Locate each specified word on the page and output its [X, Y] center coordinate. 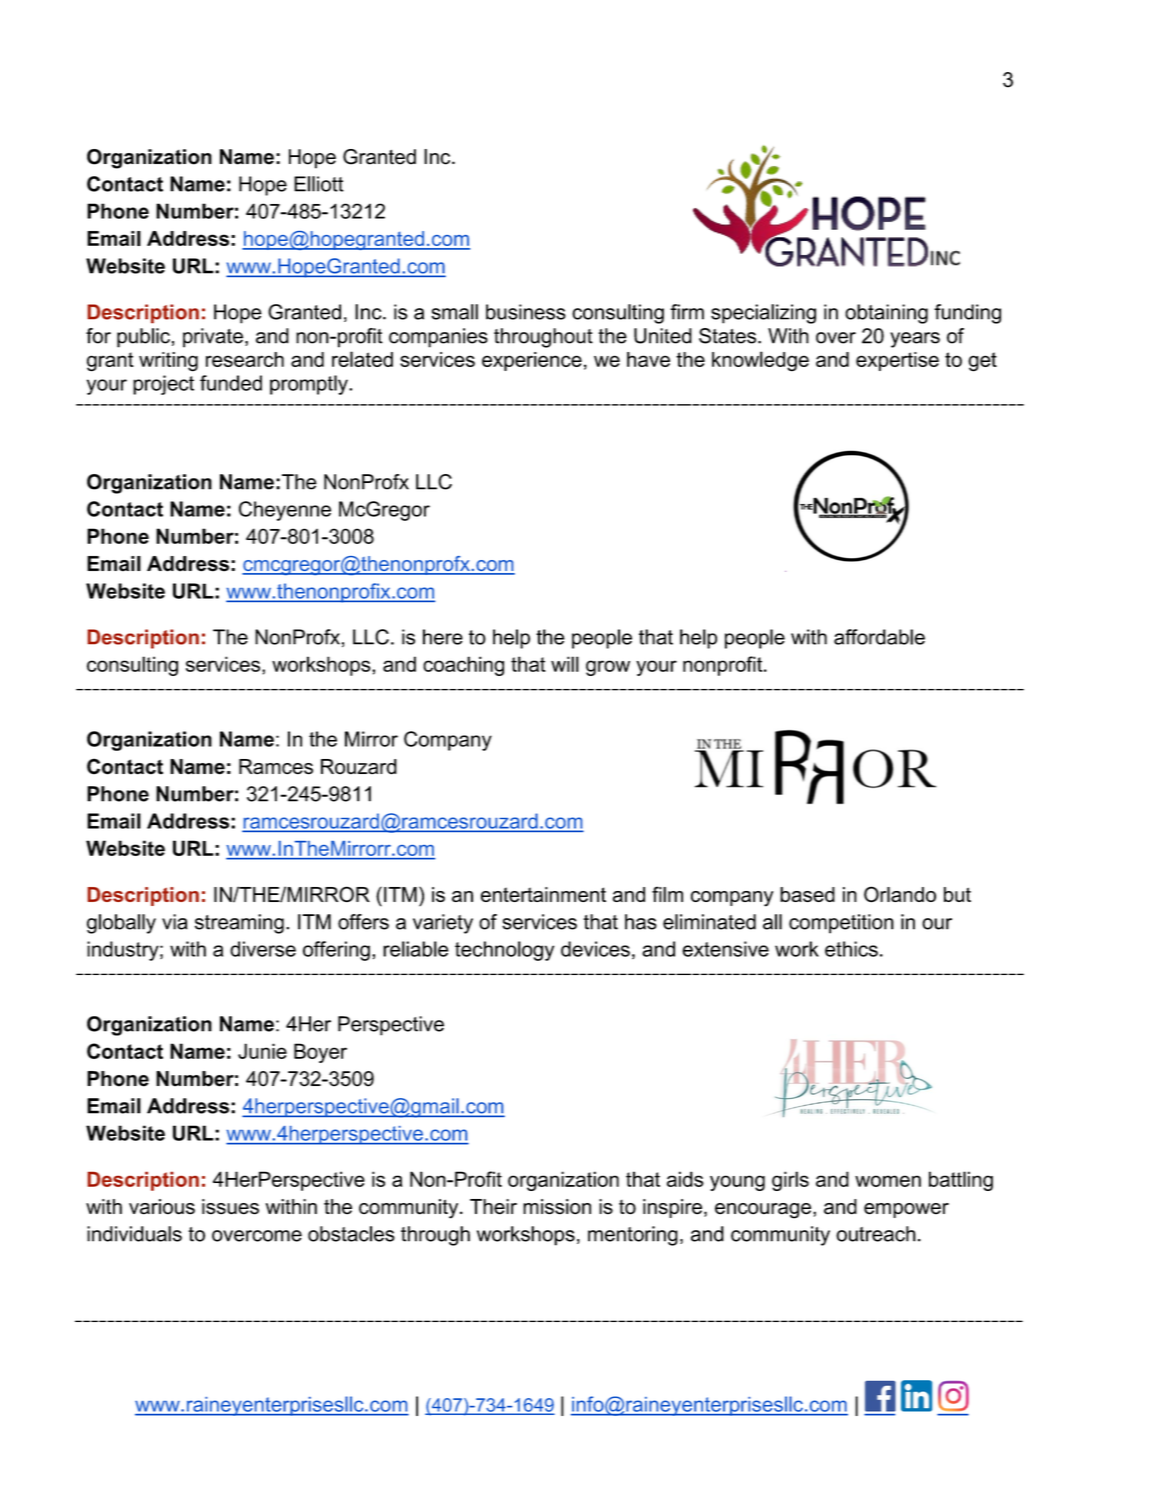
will [565, 664]
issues [230, 1207]
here [443, 637]
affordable [879, 637]
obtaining [886, 314]
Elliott [319, 184]
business [526, 312]
